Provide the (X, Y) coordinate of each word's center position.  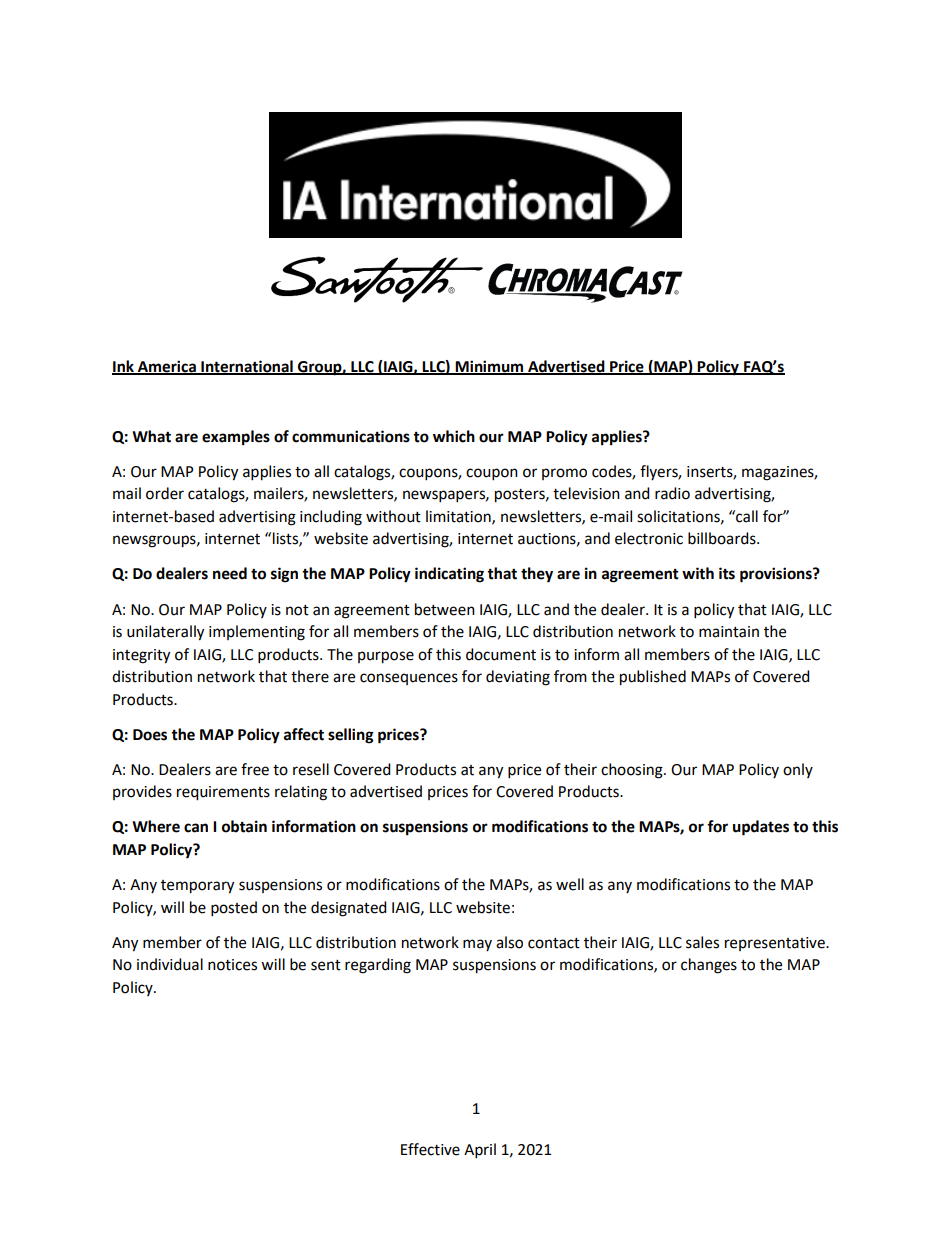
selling (351, 736)
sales (702, 942)
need (230, 573)
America (167, 367)
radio (672, 493)
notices (232, 965)
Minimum (490, 367)
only (798, 770)
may (477, 945)
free (255, 769)
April (480, 1151)
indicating (449, 575)
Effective (430, 1149)
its (727, 573)
